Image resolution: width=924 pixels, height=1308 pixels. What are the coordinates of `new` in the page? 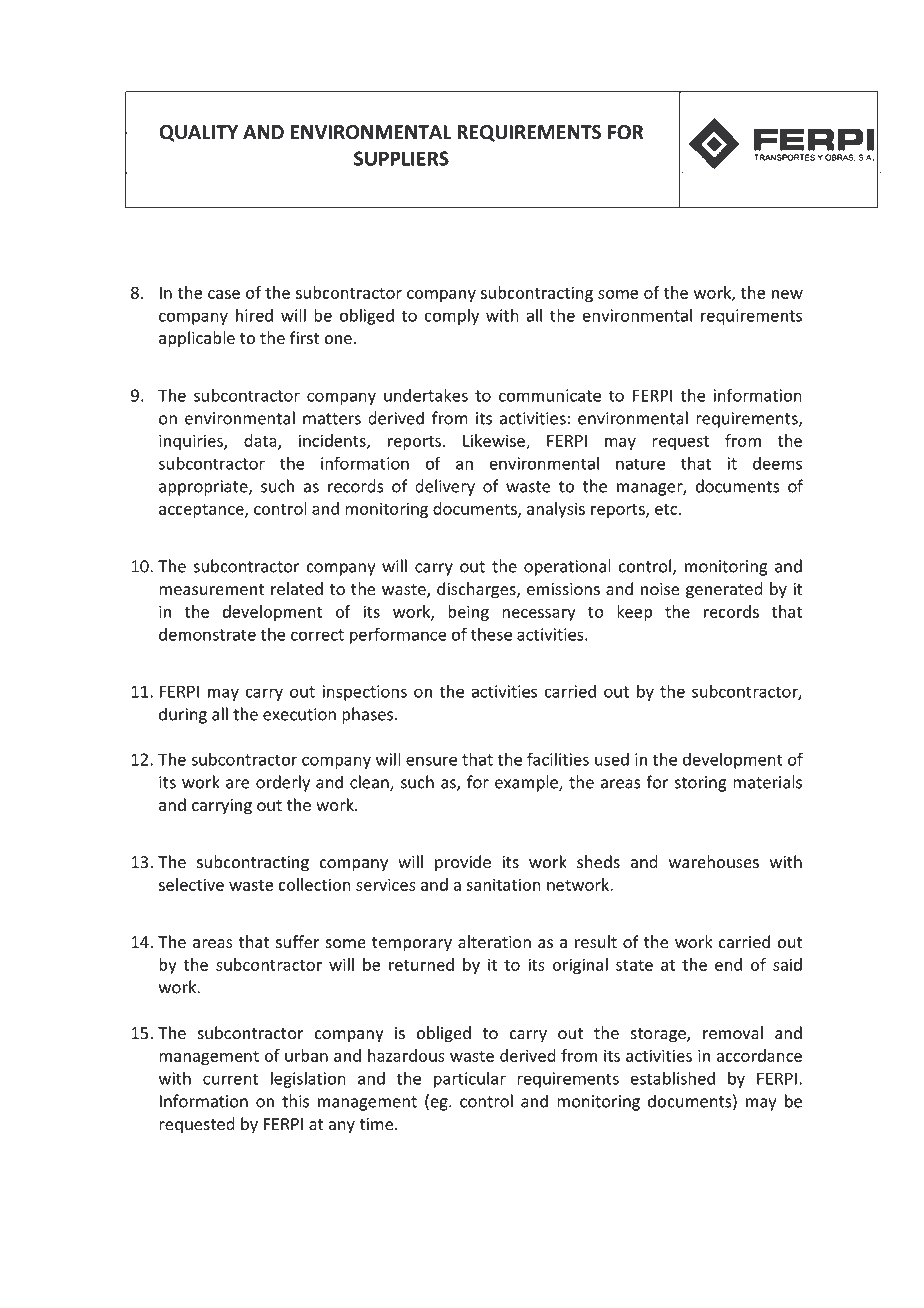 It's located at (787, 294).
